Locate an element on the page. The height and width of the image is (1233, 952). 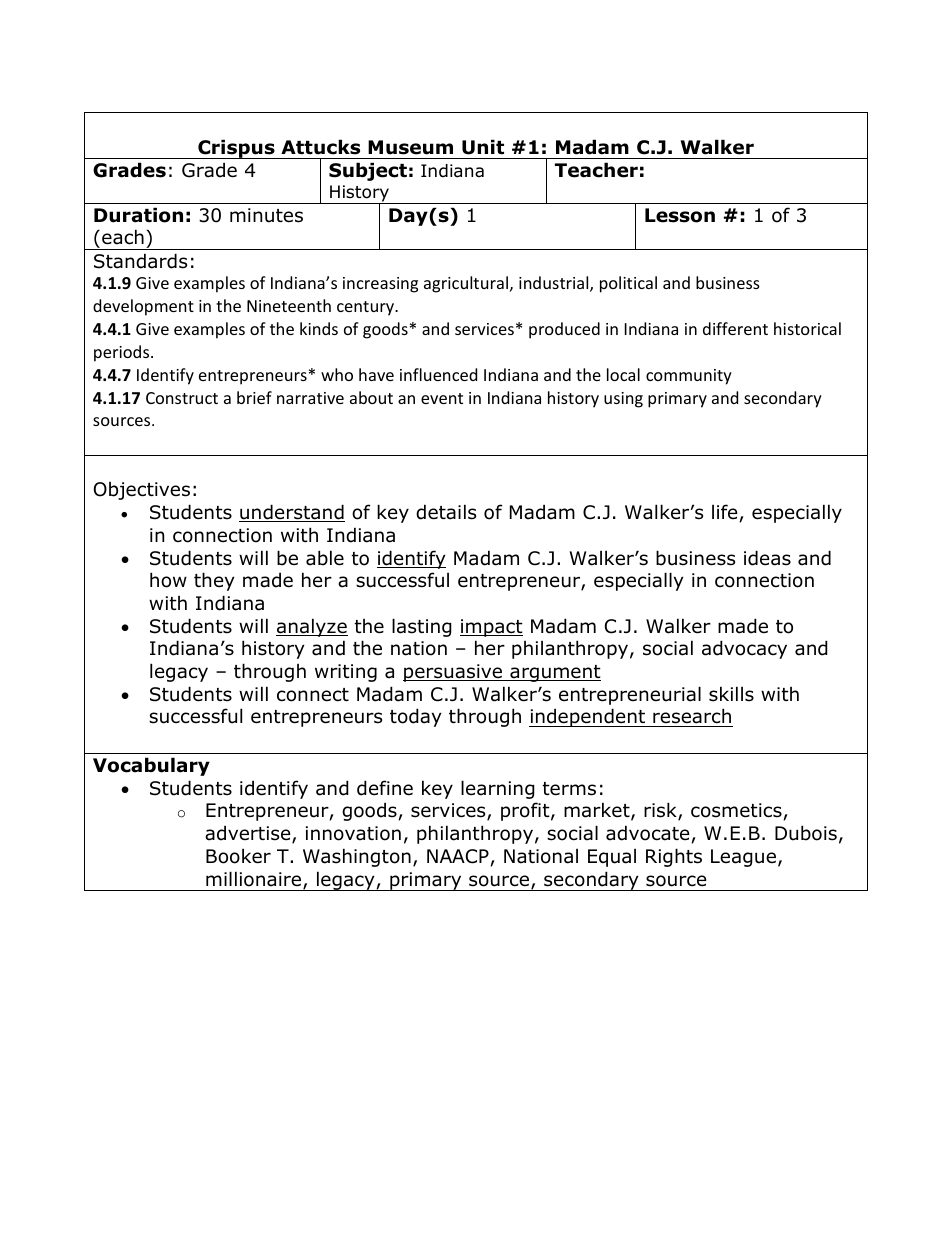
advertise is located at coordinates (249, 834).
